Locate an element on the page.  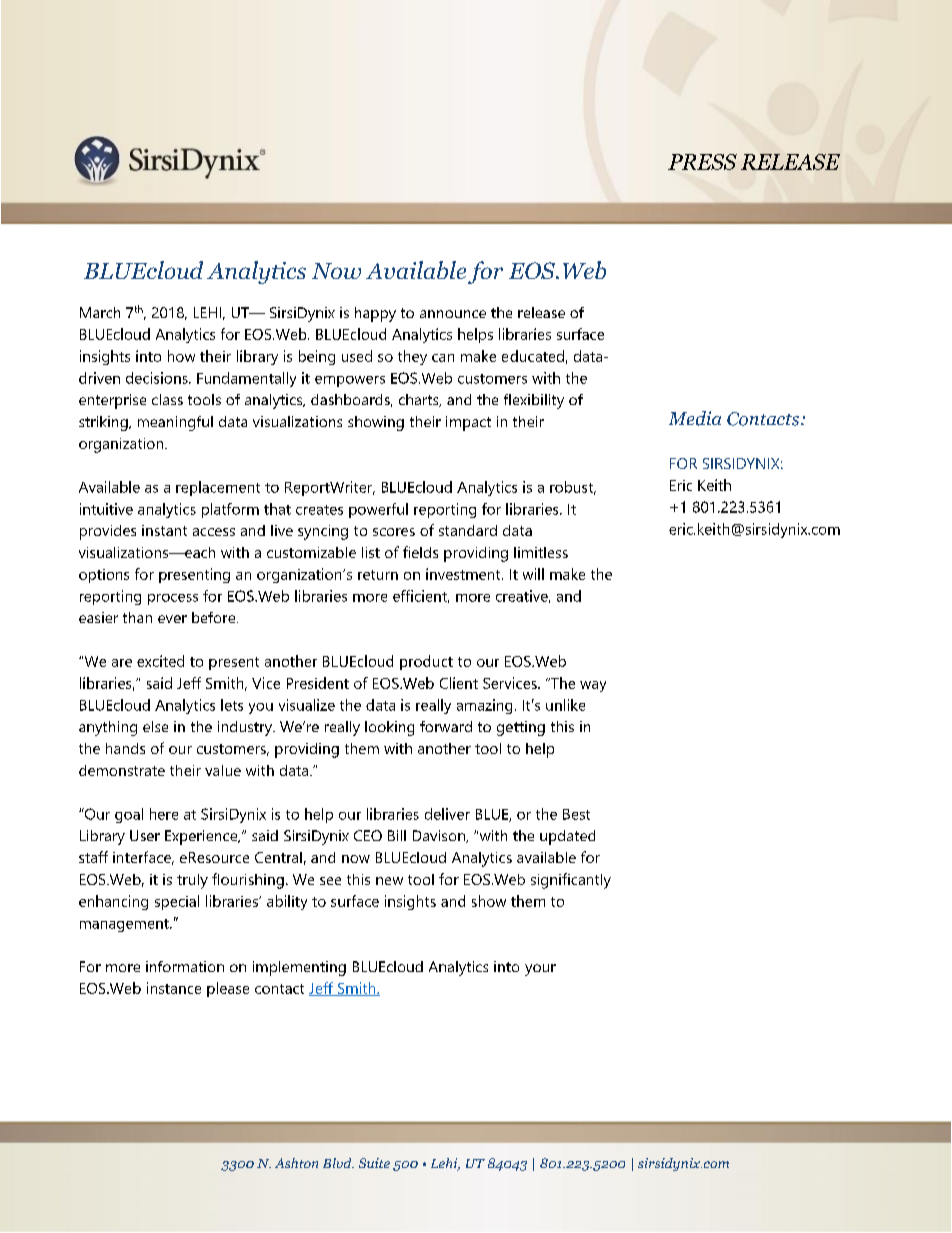
significantly is located at coordinates (571, 881).
